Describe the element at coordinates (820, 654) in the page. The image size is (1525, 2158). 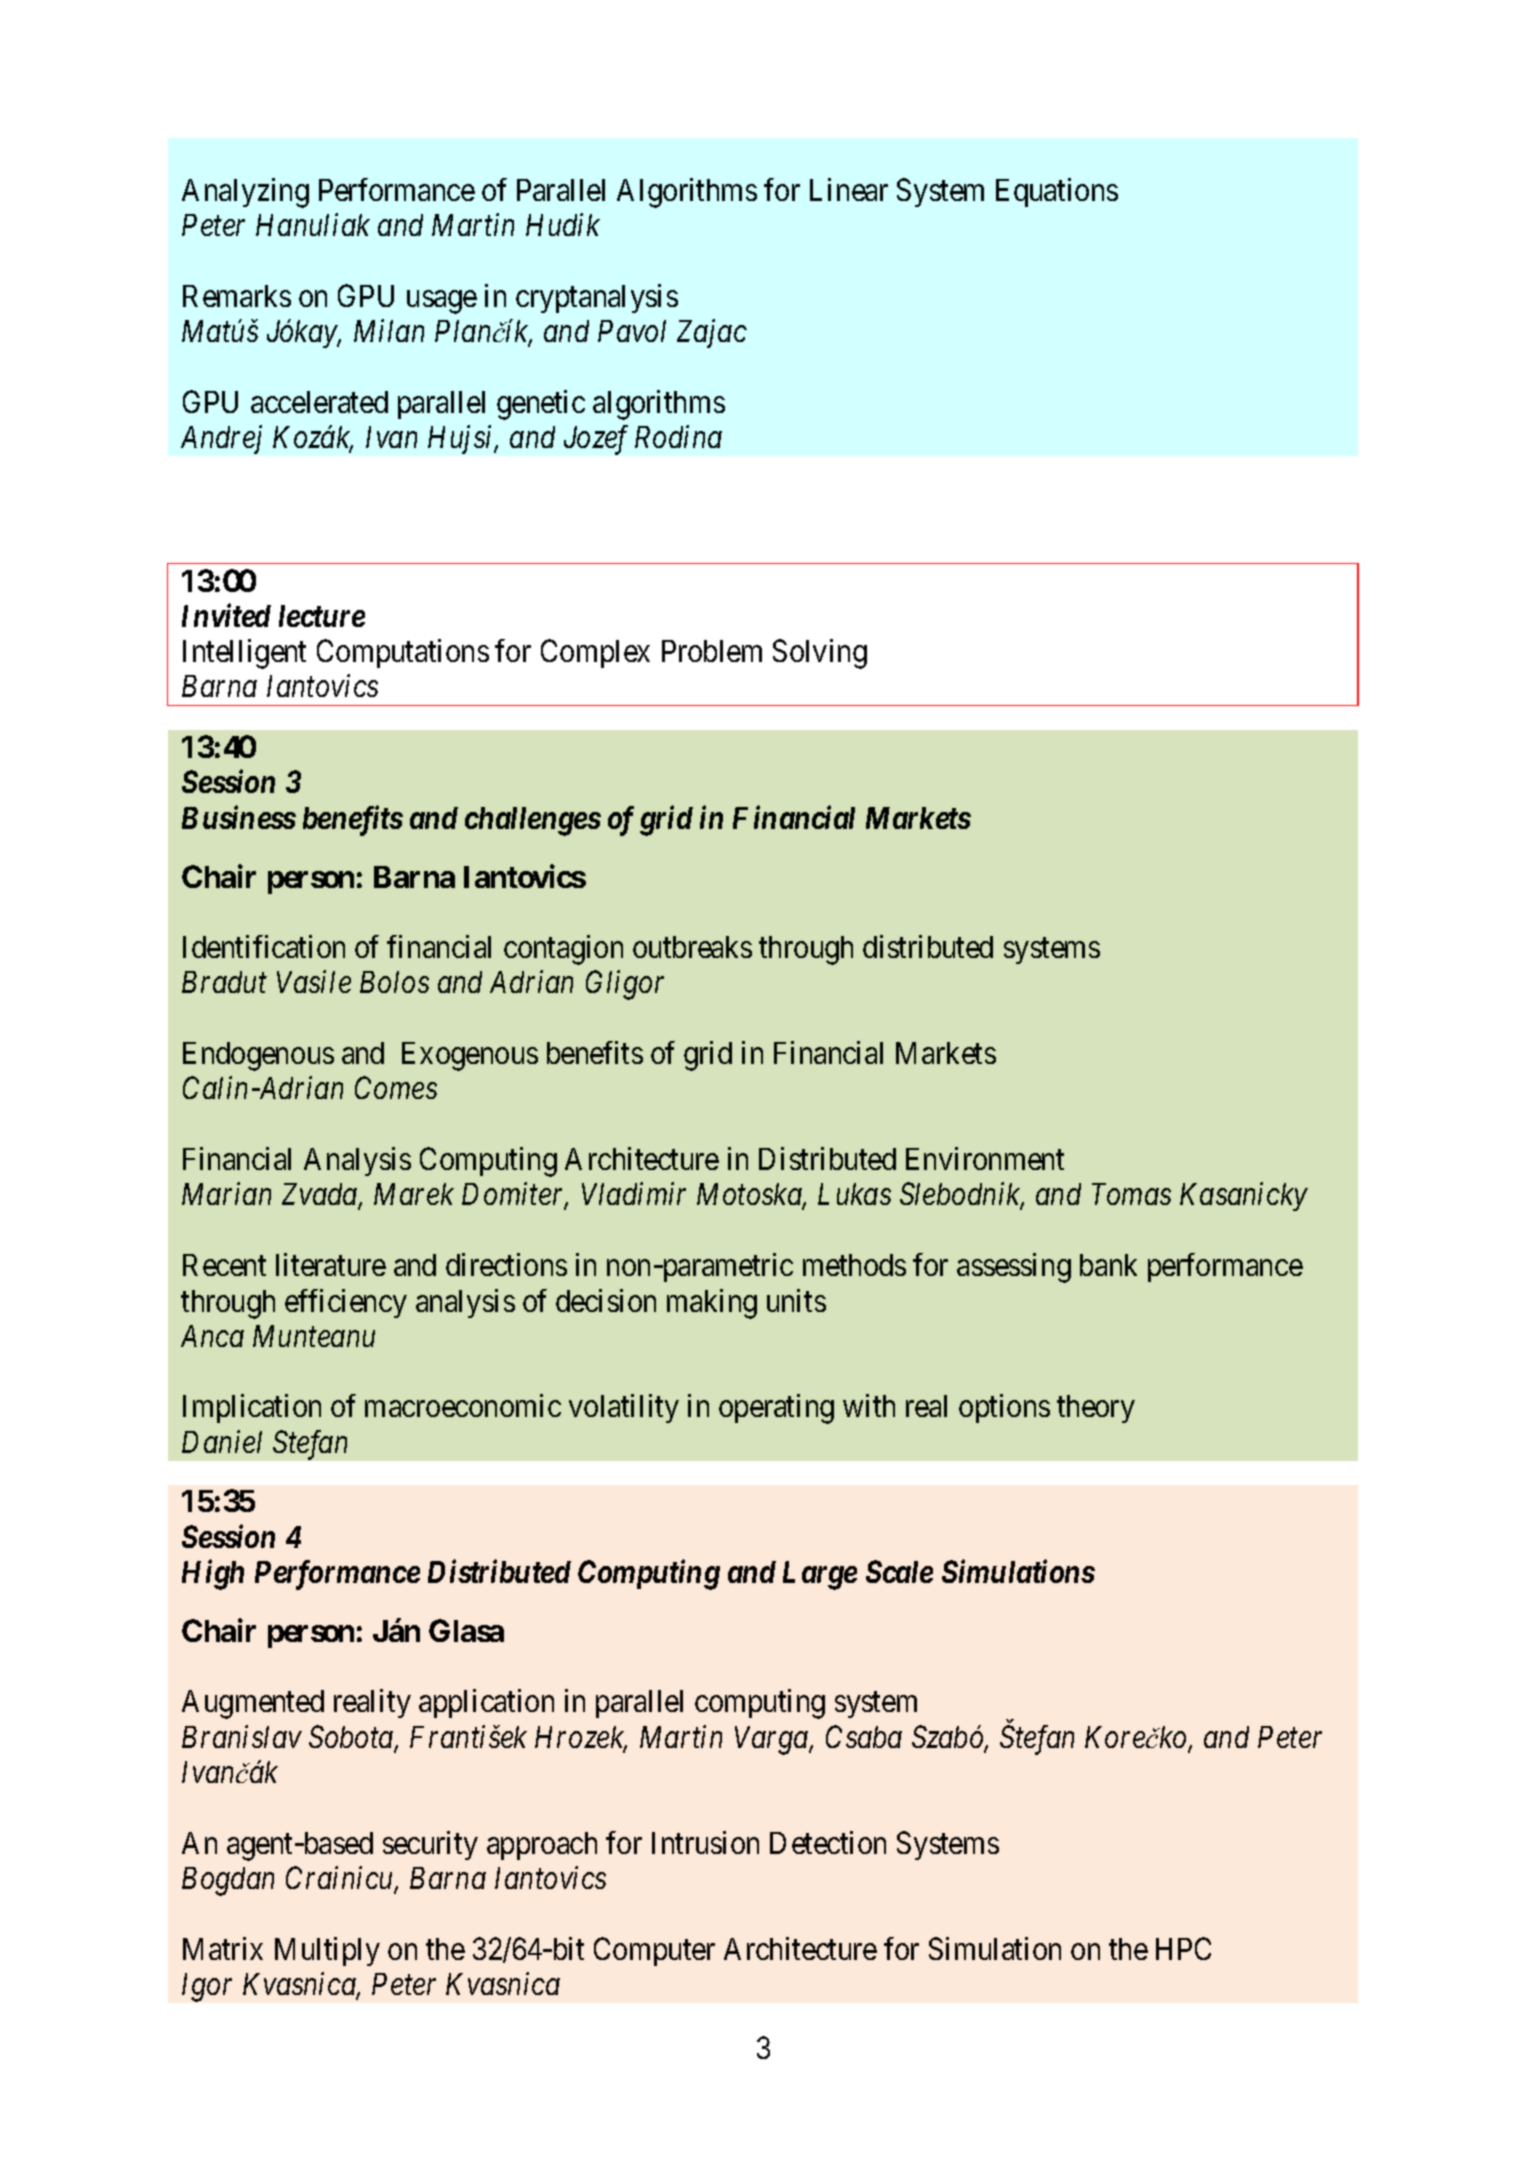
I see `Solving` at that location.
